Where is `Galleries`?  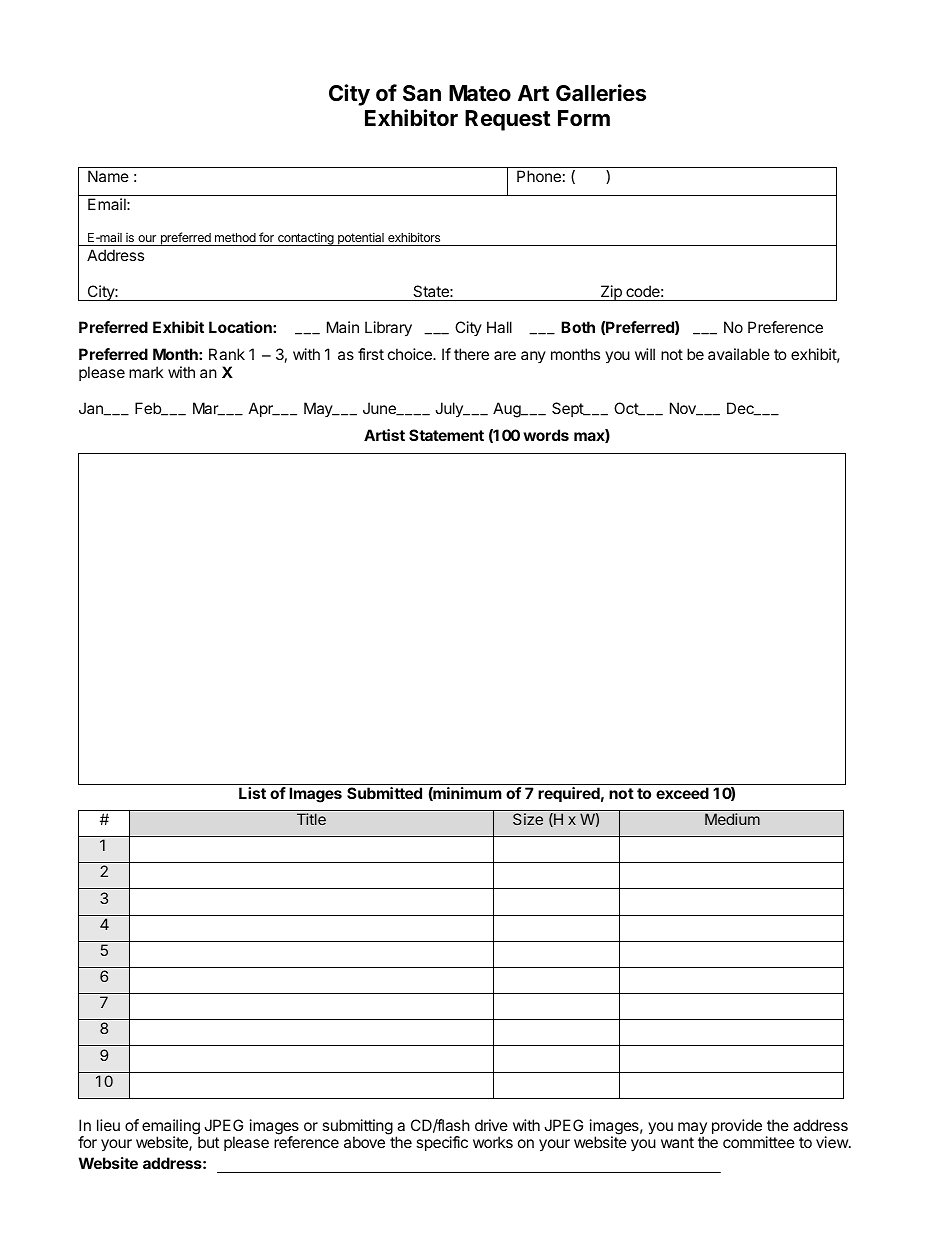
Galleries is located at coordinates (601, 93).
